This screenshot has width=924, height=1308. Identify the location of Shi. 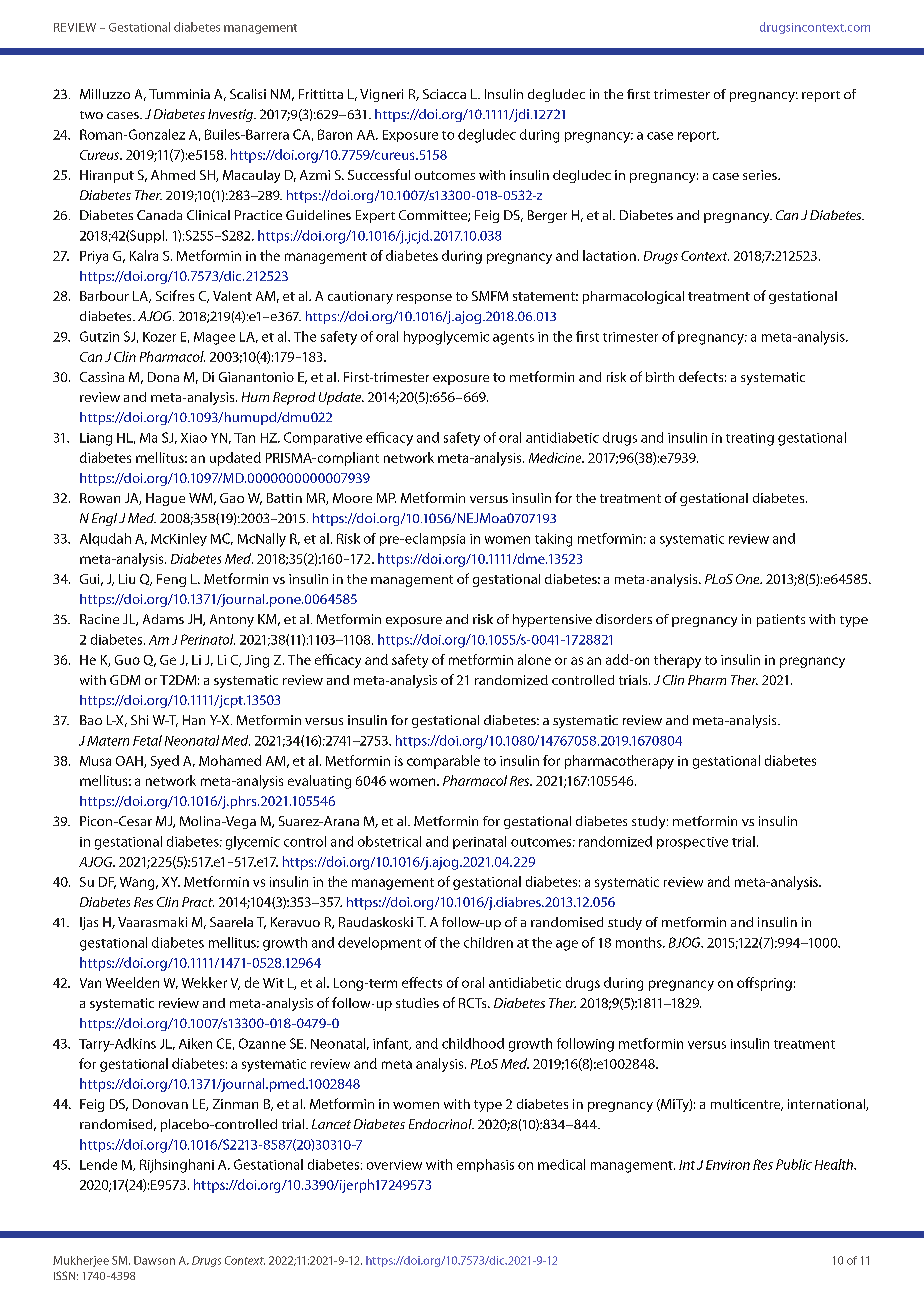
(139, 720).
